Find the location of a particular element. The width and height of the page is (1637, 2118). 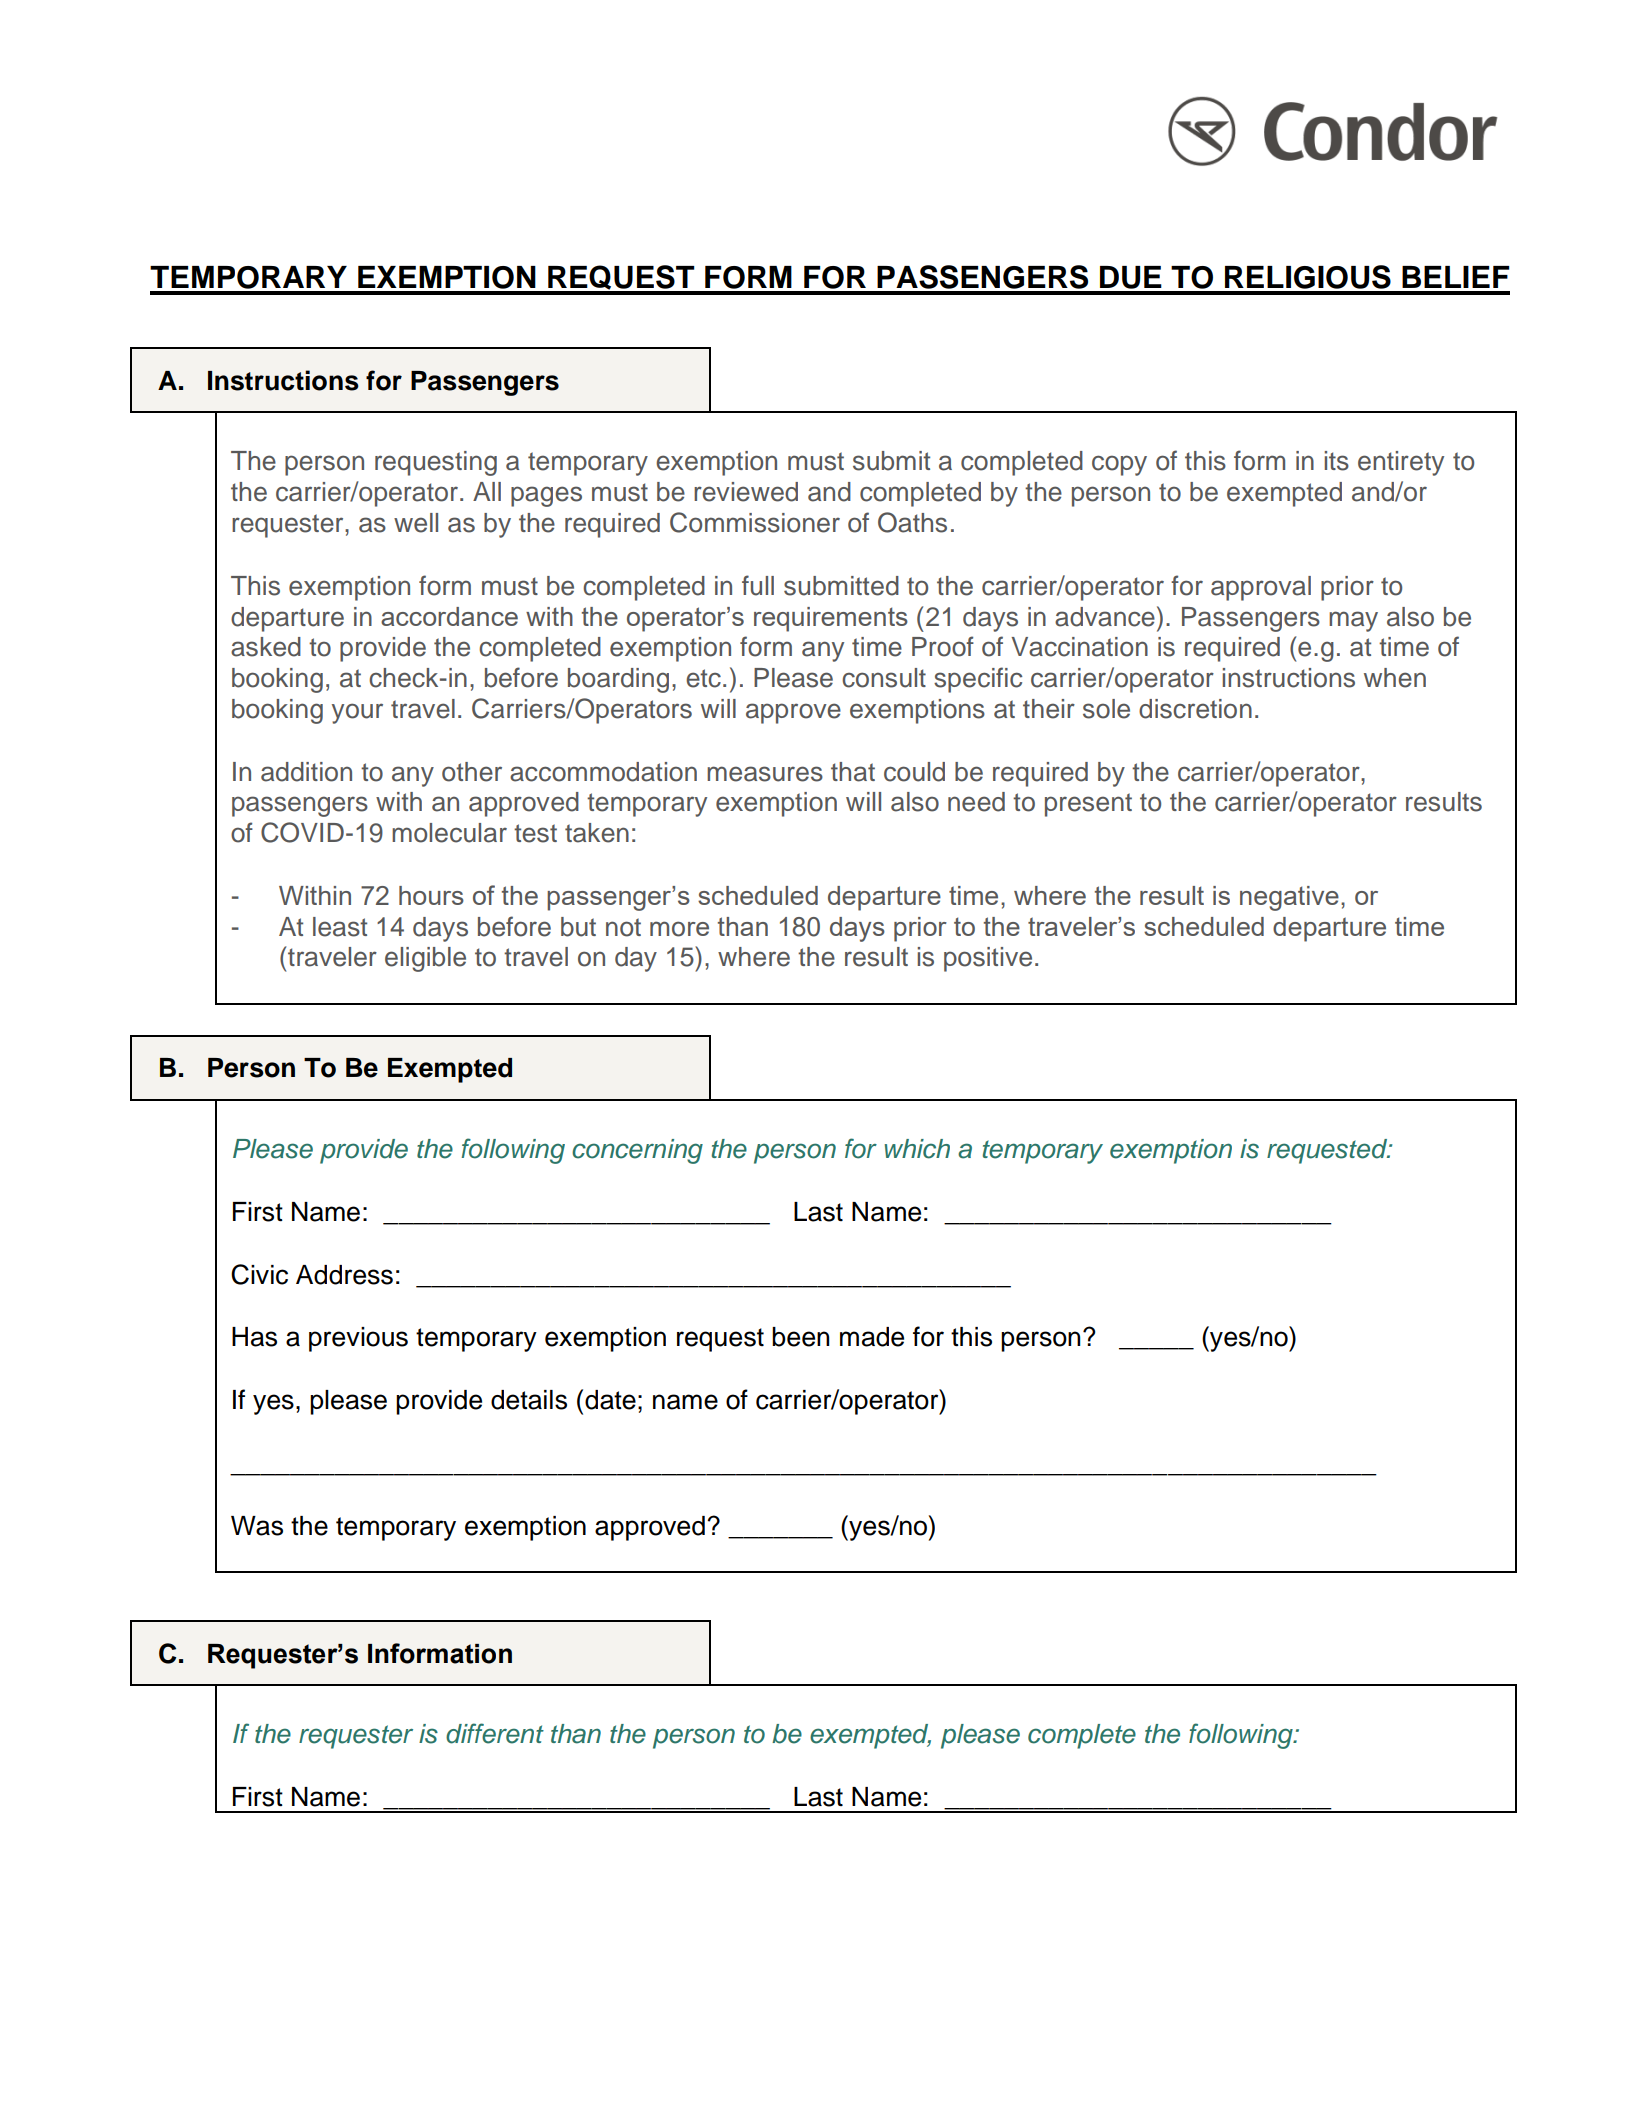

which is located at coordinates (917, 1149).
